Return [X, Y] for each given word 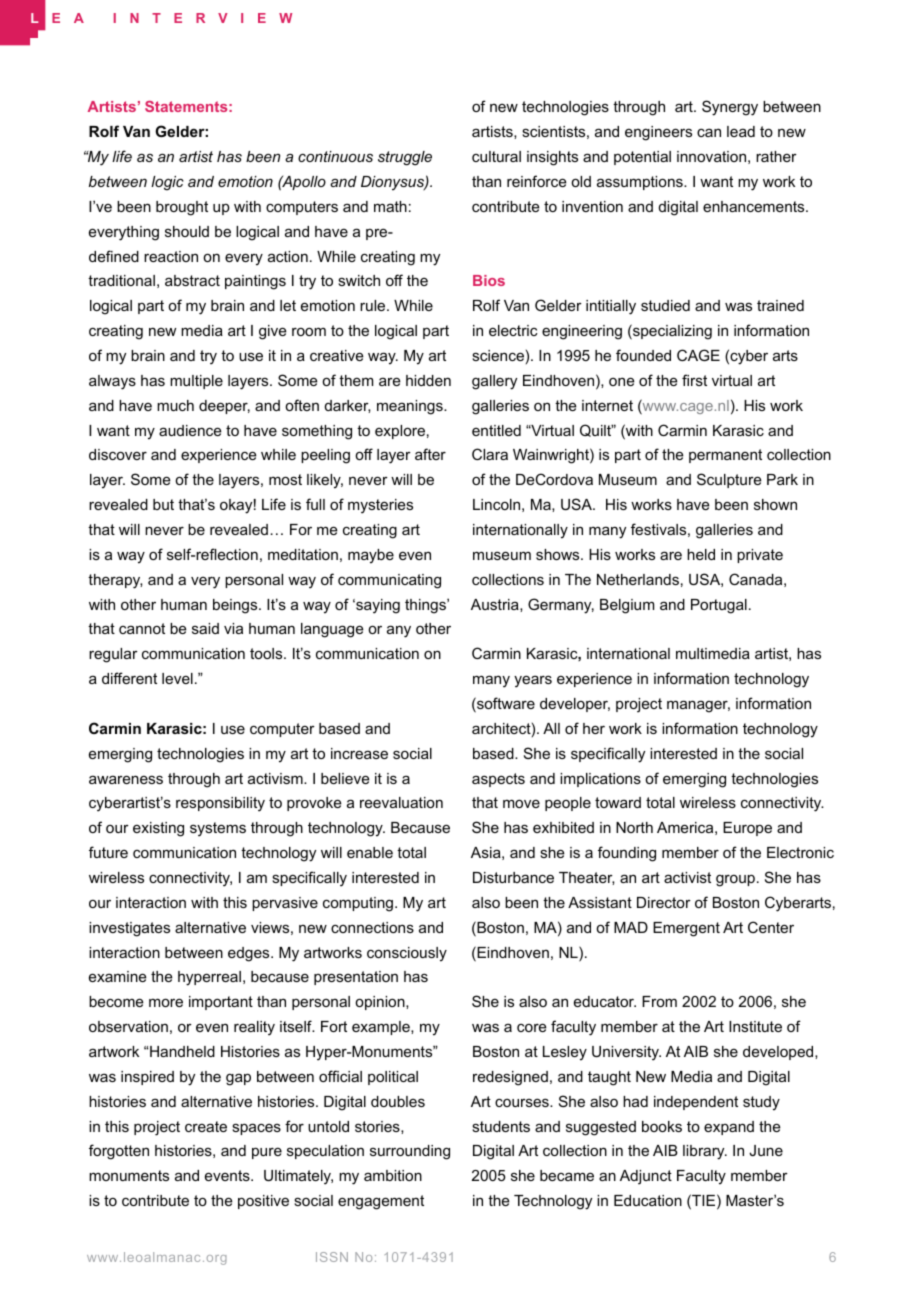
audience [190, 430]
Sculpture [729, 480]
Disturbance [513, 877]
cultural [496, 156]
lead [741, 131]
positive [263, 1202]
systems [218, 829]
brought [182, 208]
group [735, 880]
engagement [381, 1202]
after [430, 454]
